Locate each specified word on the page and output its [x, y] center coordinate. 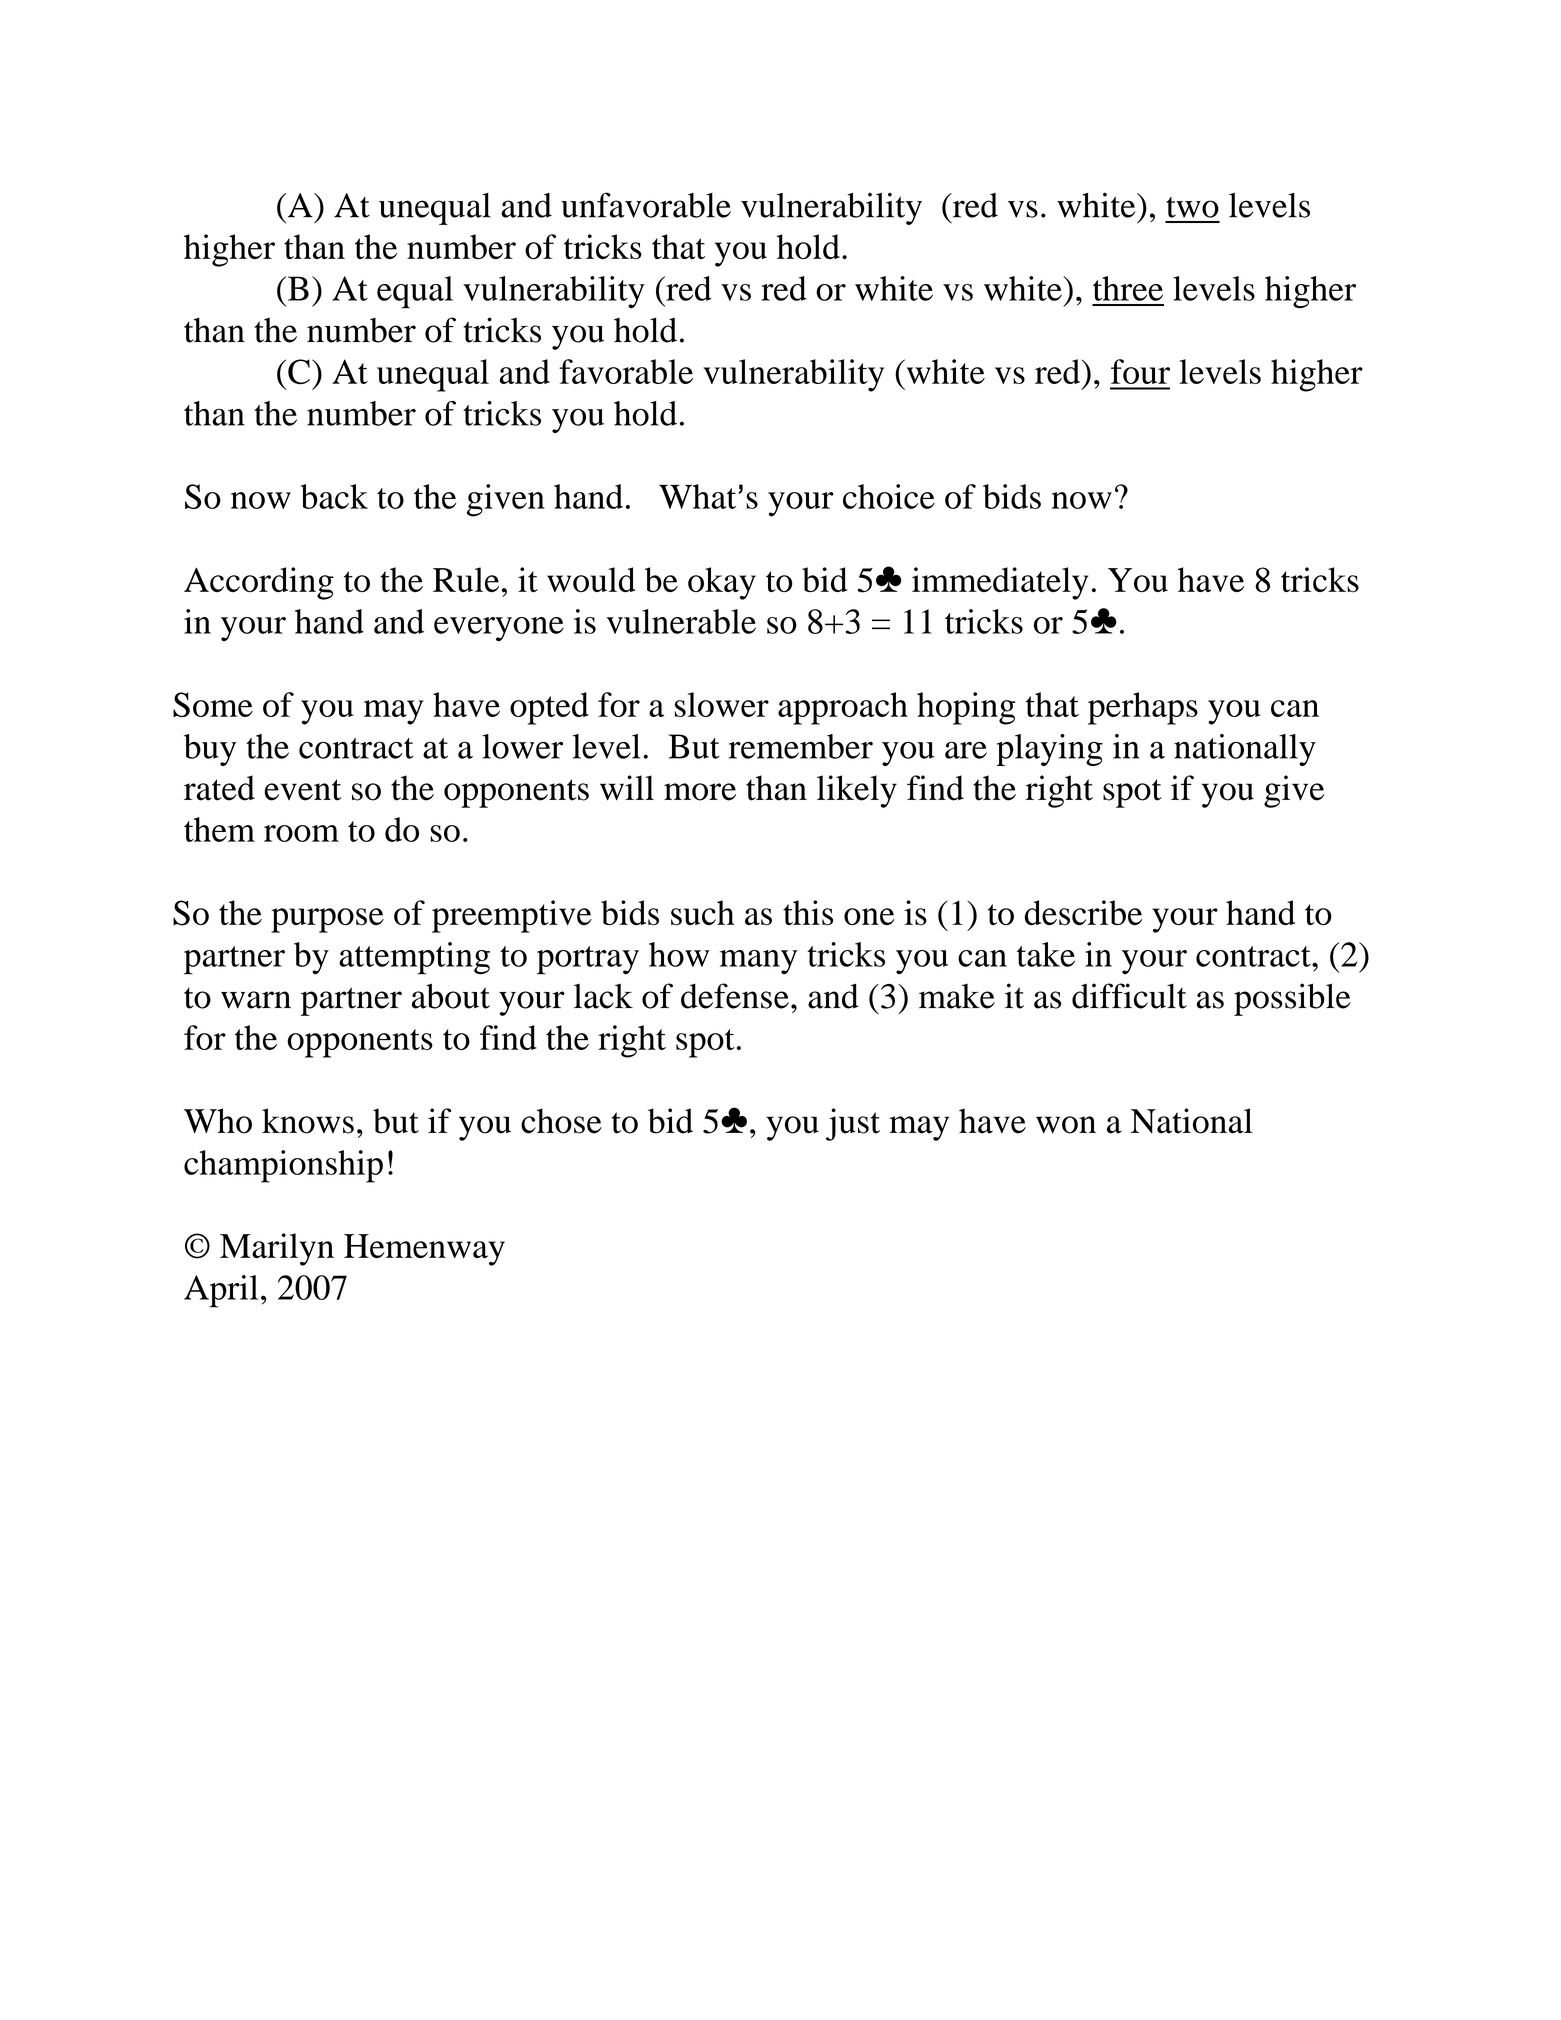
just [853, 1124]
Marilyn [277, 1249]
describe [1083, 913]
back [334, 496]
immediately [1000, 583]
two [1192, 207]
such [702, 913]
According [259, 583]
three [1128, 288]
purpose [327, 920]
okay [722, 583]
